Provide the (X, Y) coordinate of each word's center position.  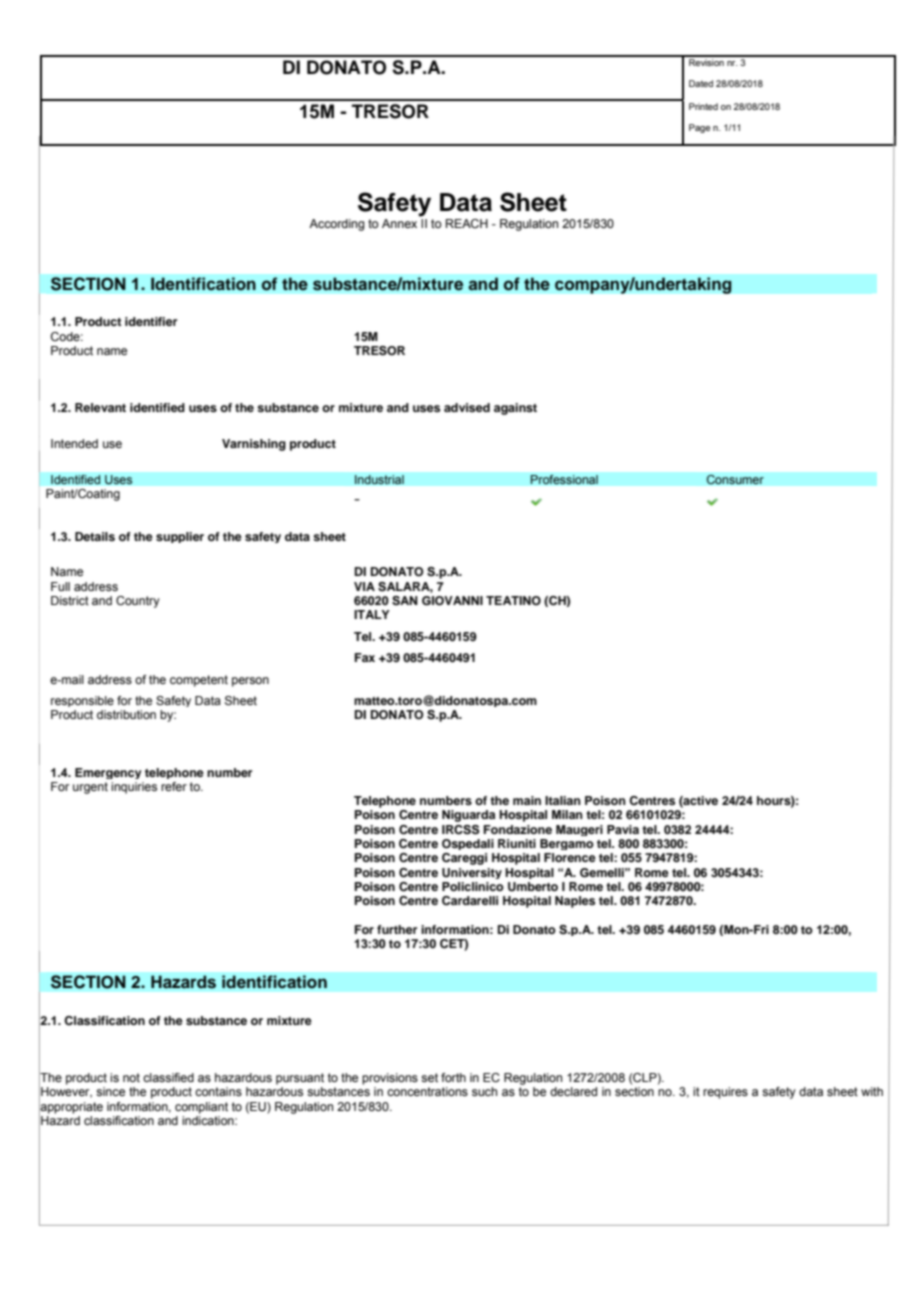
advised (467, 407)
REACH (467, 223)
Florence (570, 857)
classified (168, 1077)
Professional (564, 479)
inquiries (134, 788)
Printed (703, 106)
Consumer (735, 480)
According (336, 225)
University (472, 873)
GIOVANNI (452, 601)
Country (138, 602)
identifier (151, 321)
